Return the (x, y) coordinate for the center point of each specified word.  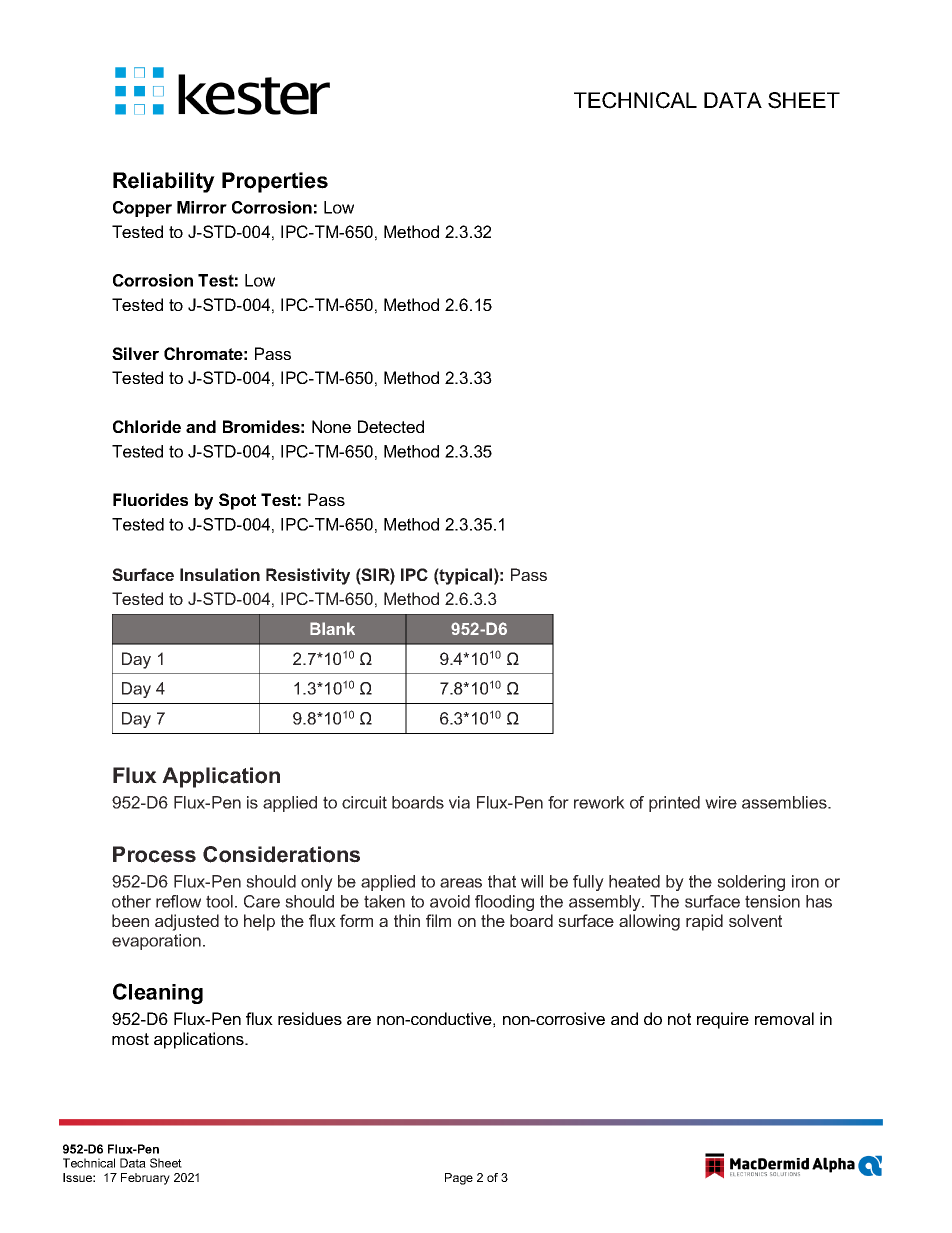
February (145, 1179)
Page (459, 1179)
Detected (391, 426)
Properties (275, 182)
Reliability (164, 182)
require (723, 1020)
